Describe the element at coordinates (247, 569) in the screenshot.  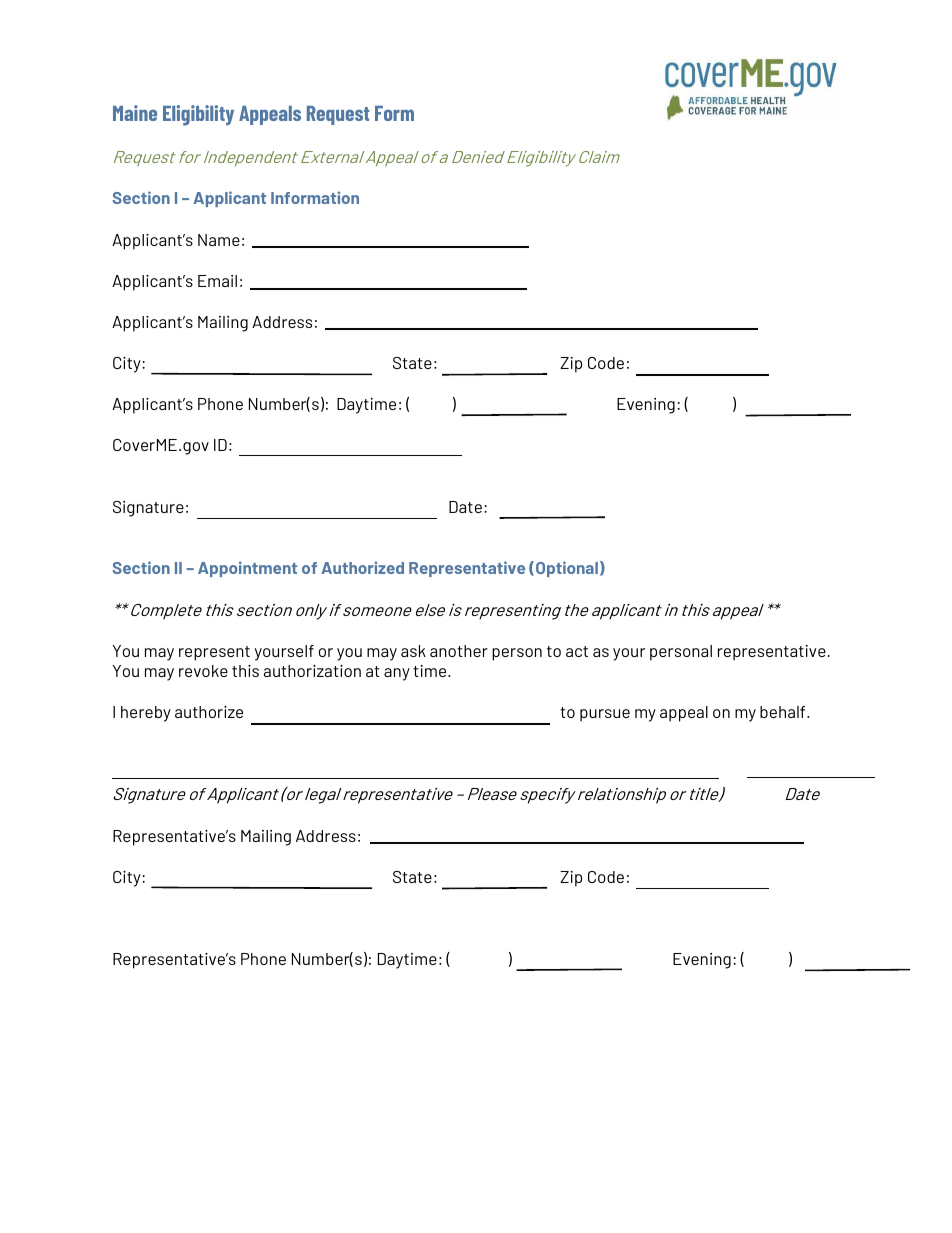
I see `Appointment` at that location.
